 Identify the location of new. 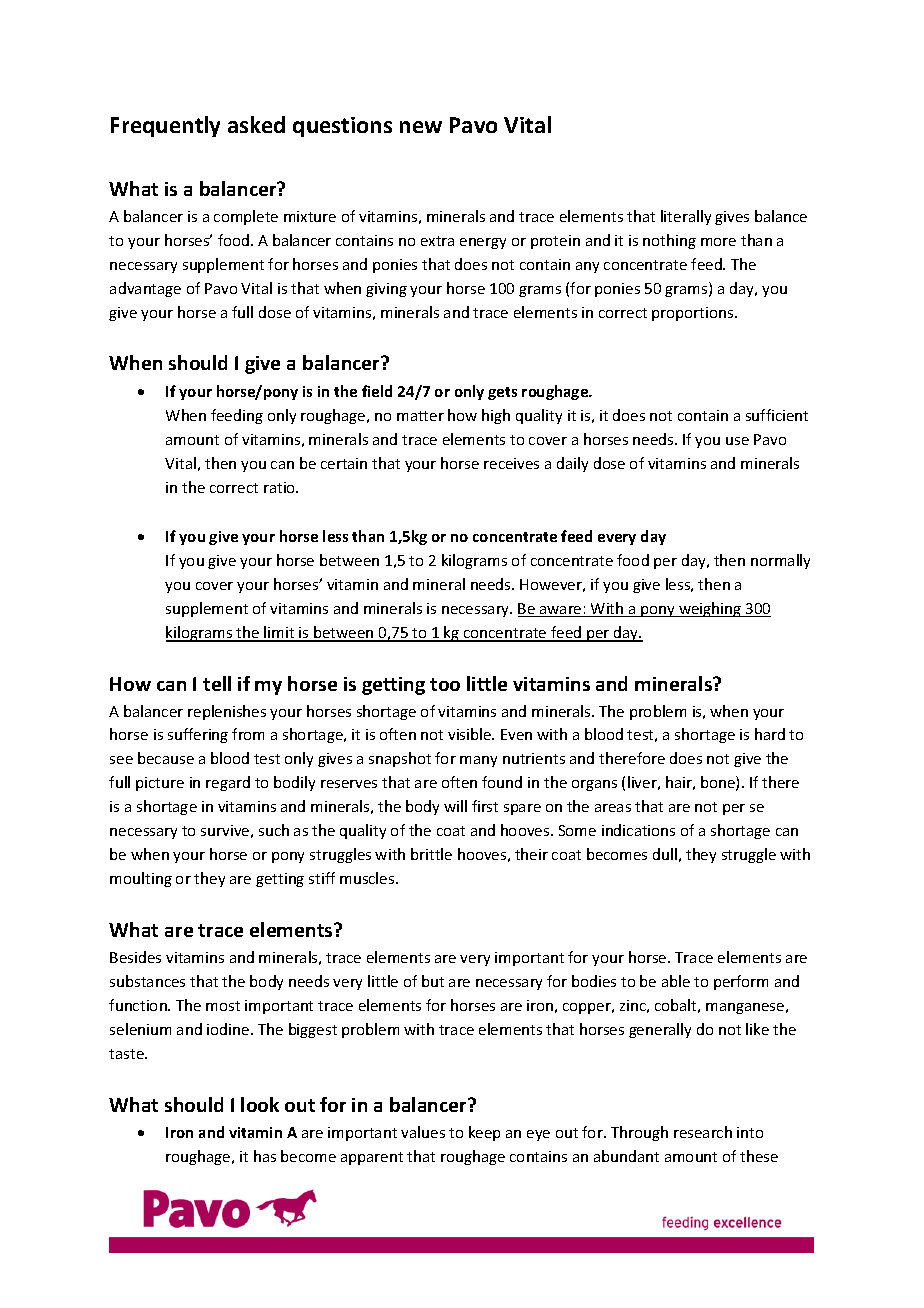
(421, 127).
